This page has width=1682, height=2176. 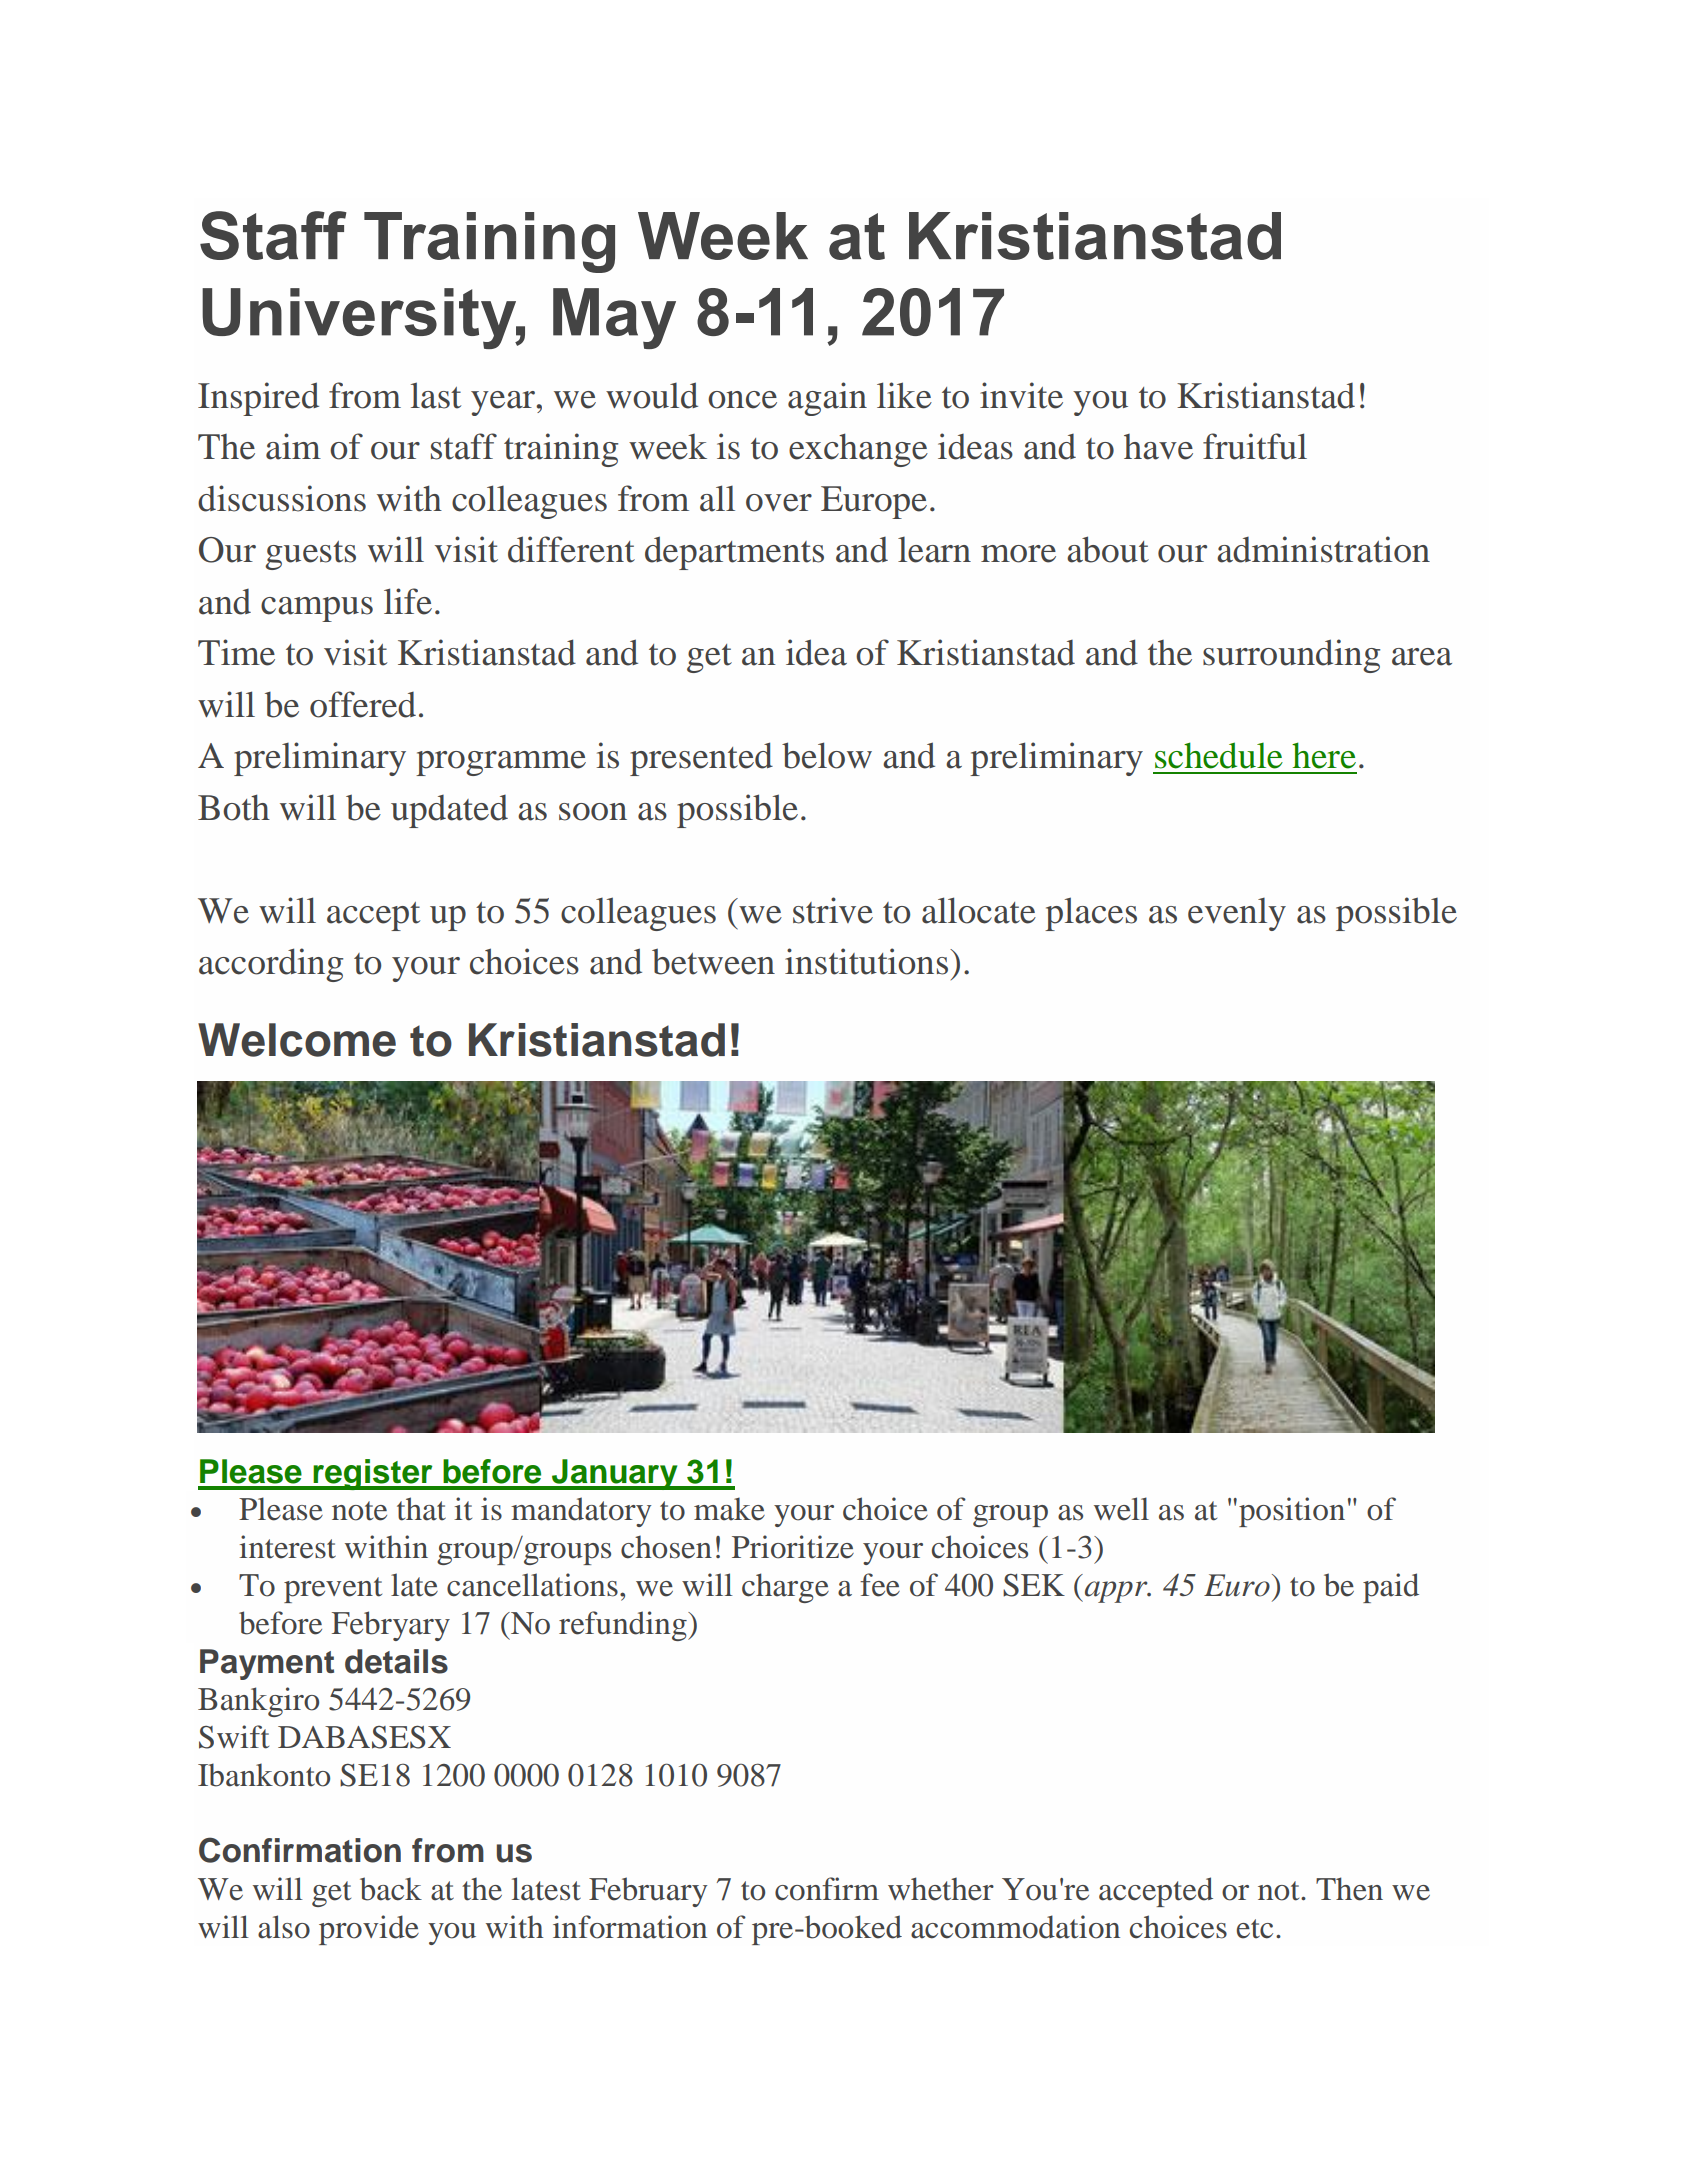 I want to click on fruitful, so click(x=1255, y=446).
